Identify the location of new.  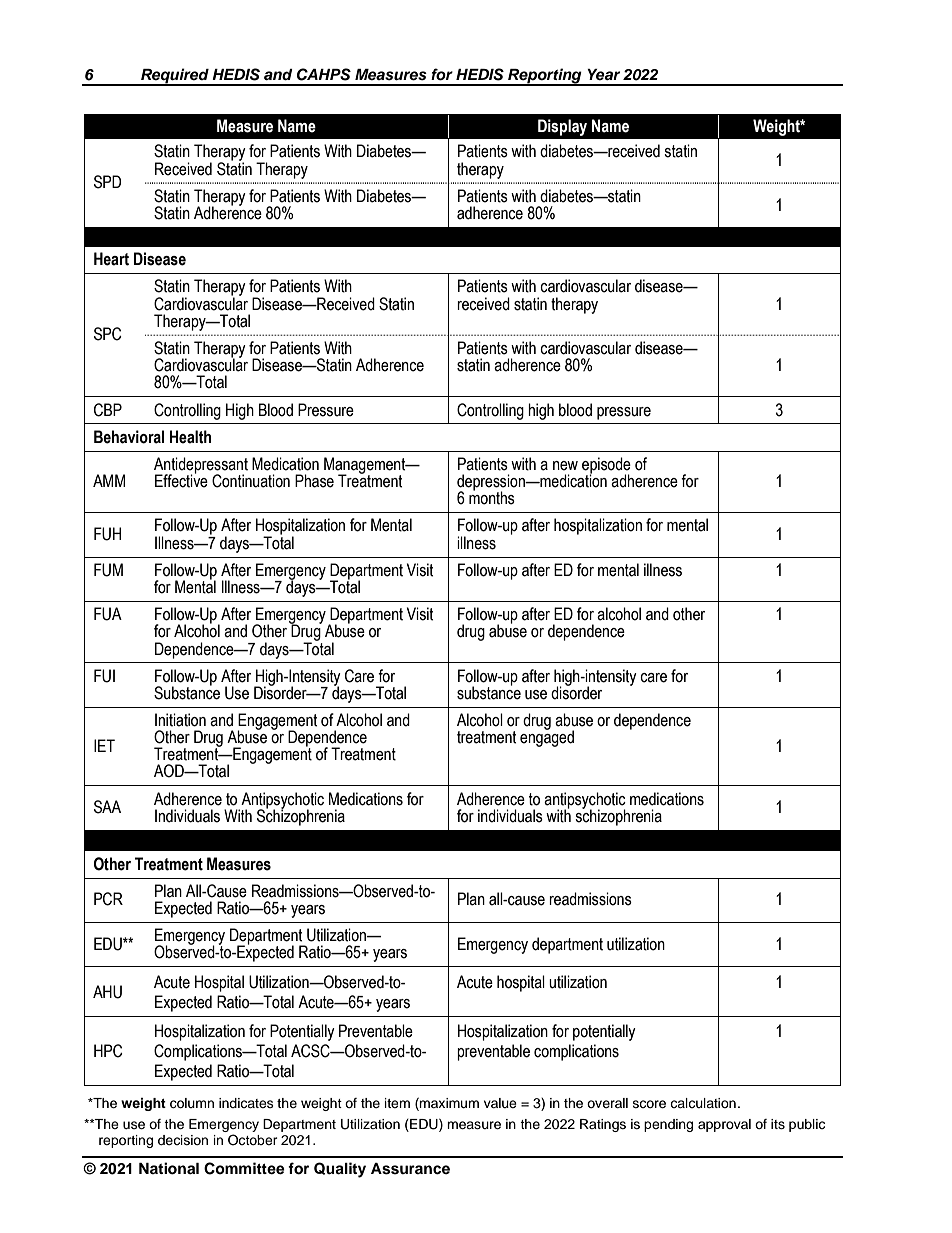
(565, 466).
